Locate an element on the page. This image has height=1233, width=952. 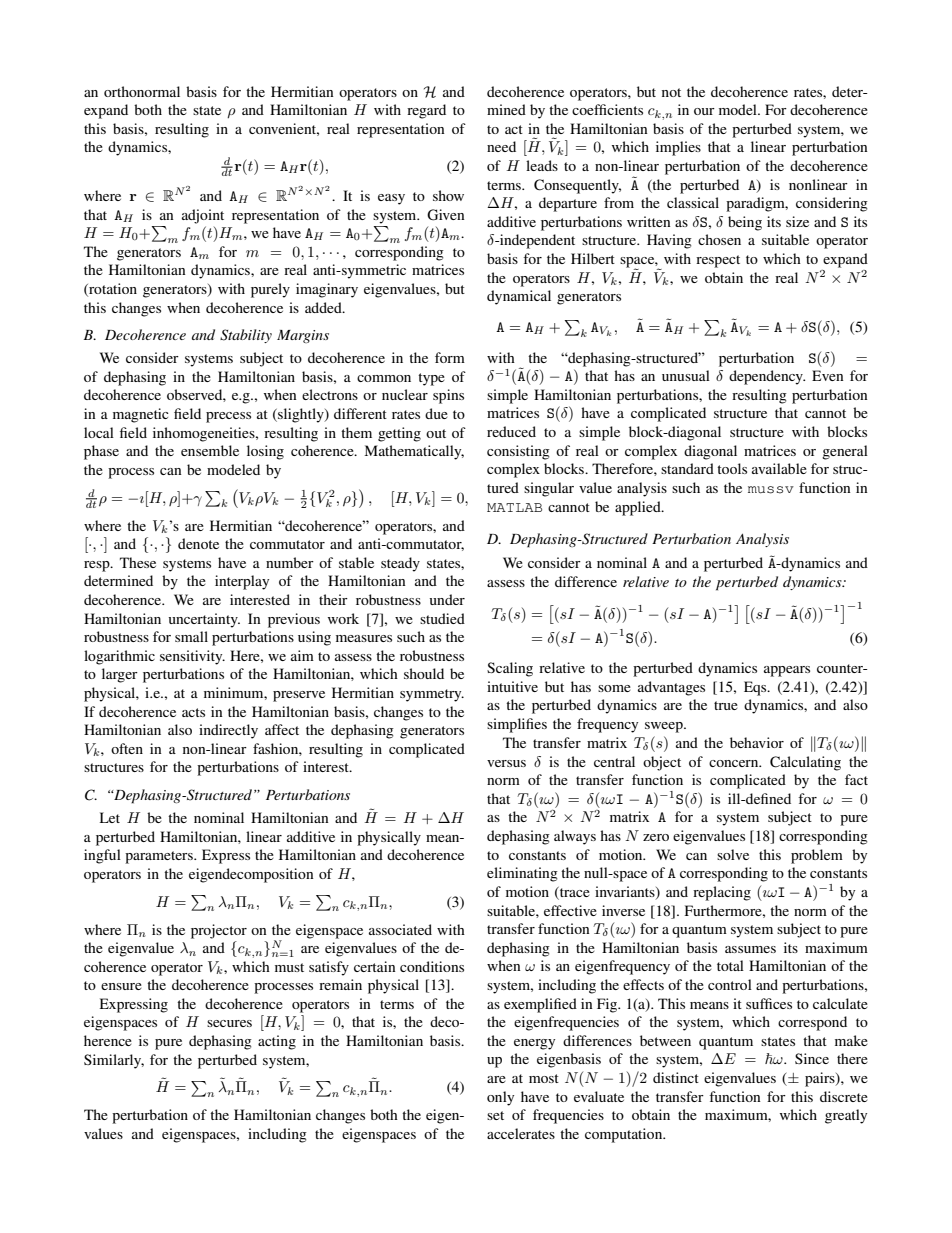
consisting is located at coordinates (518, 452).
